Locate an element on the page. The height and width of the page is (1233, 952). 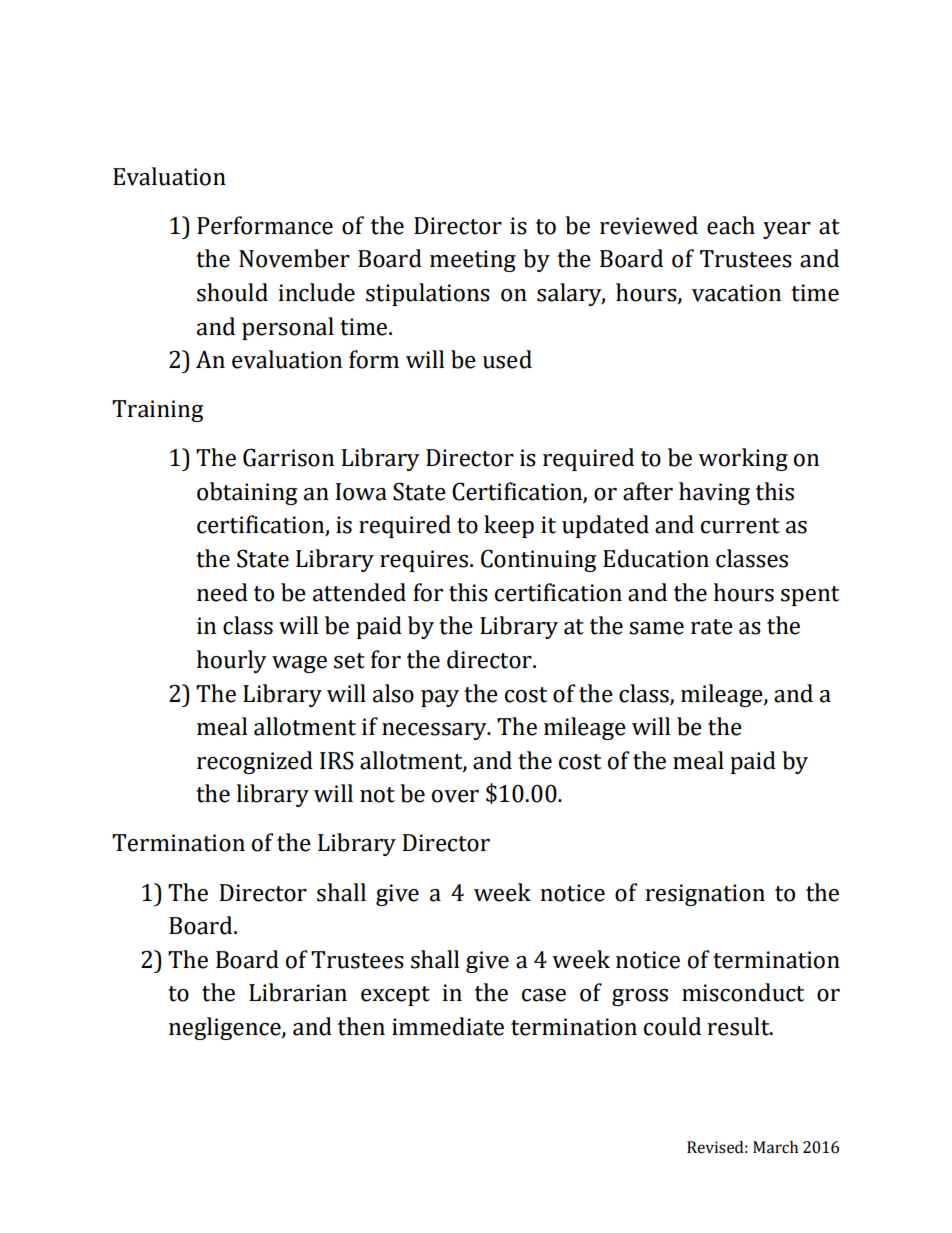
negligence is located at coordinates (226, 1028).
